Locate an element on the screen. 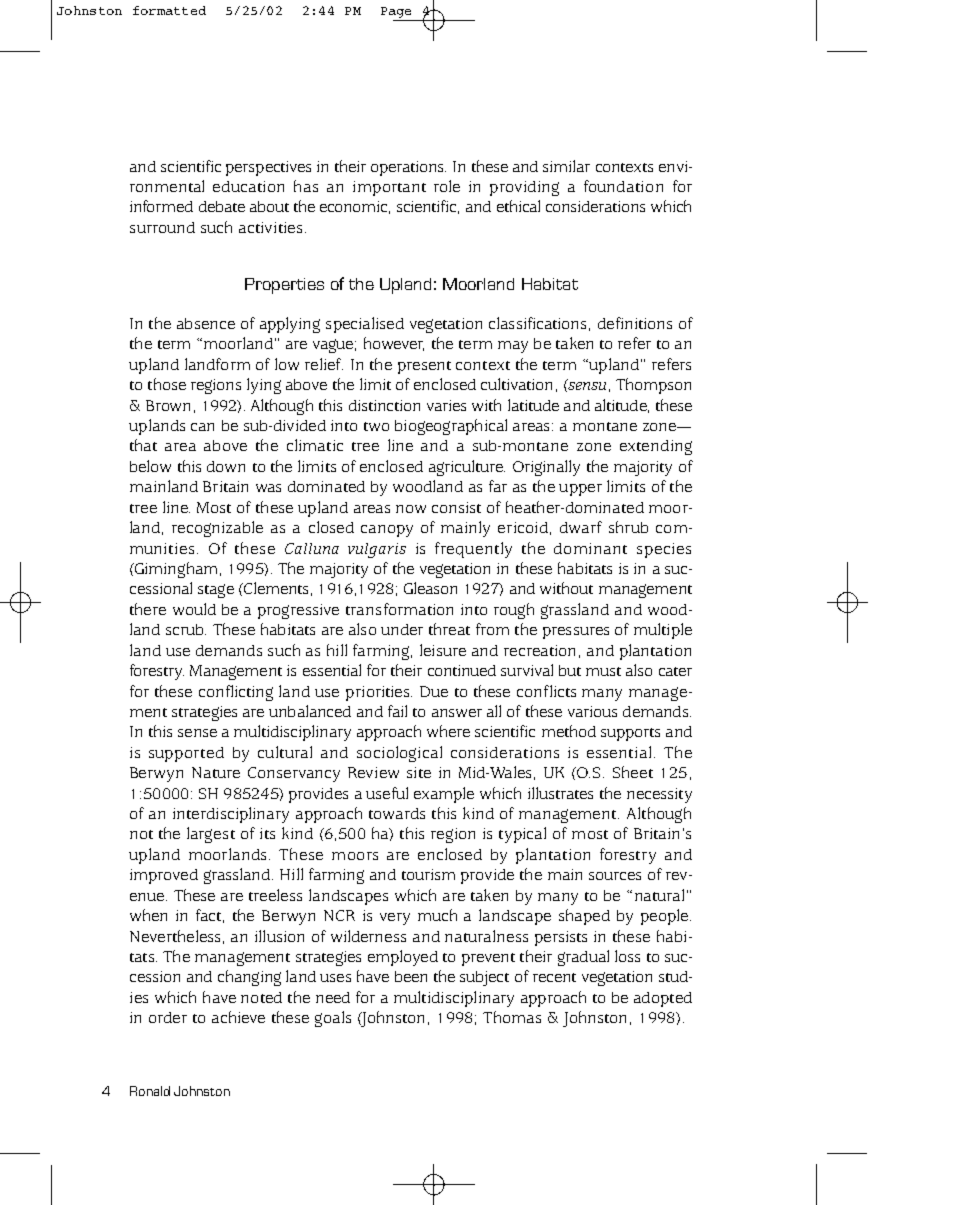  would is located at coordinates (194, 609).
